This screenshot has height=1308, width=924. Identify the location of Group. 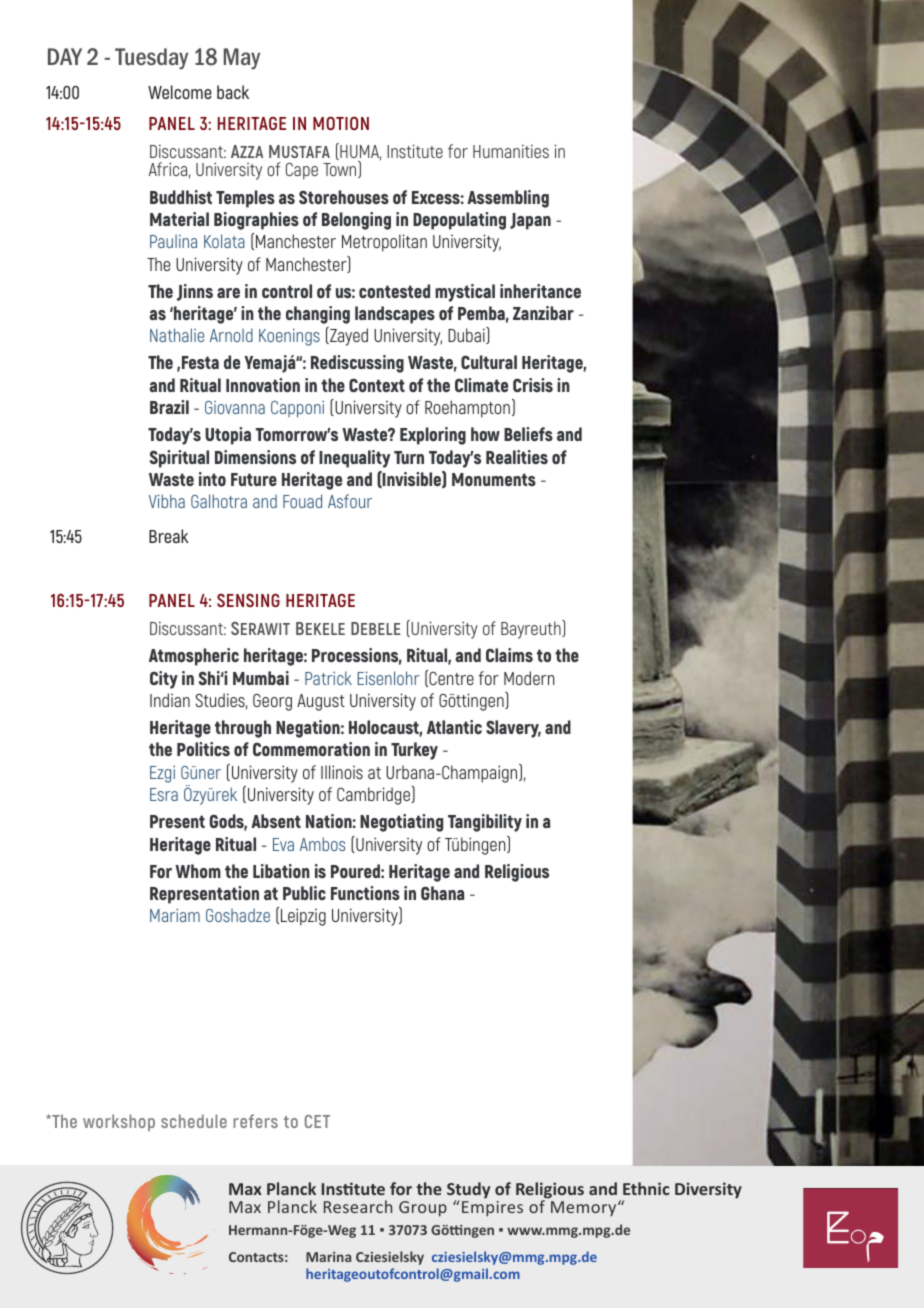
(423, 1209).
